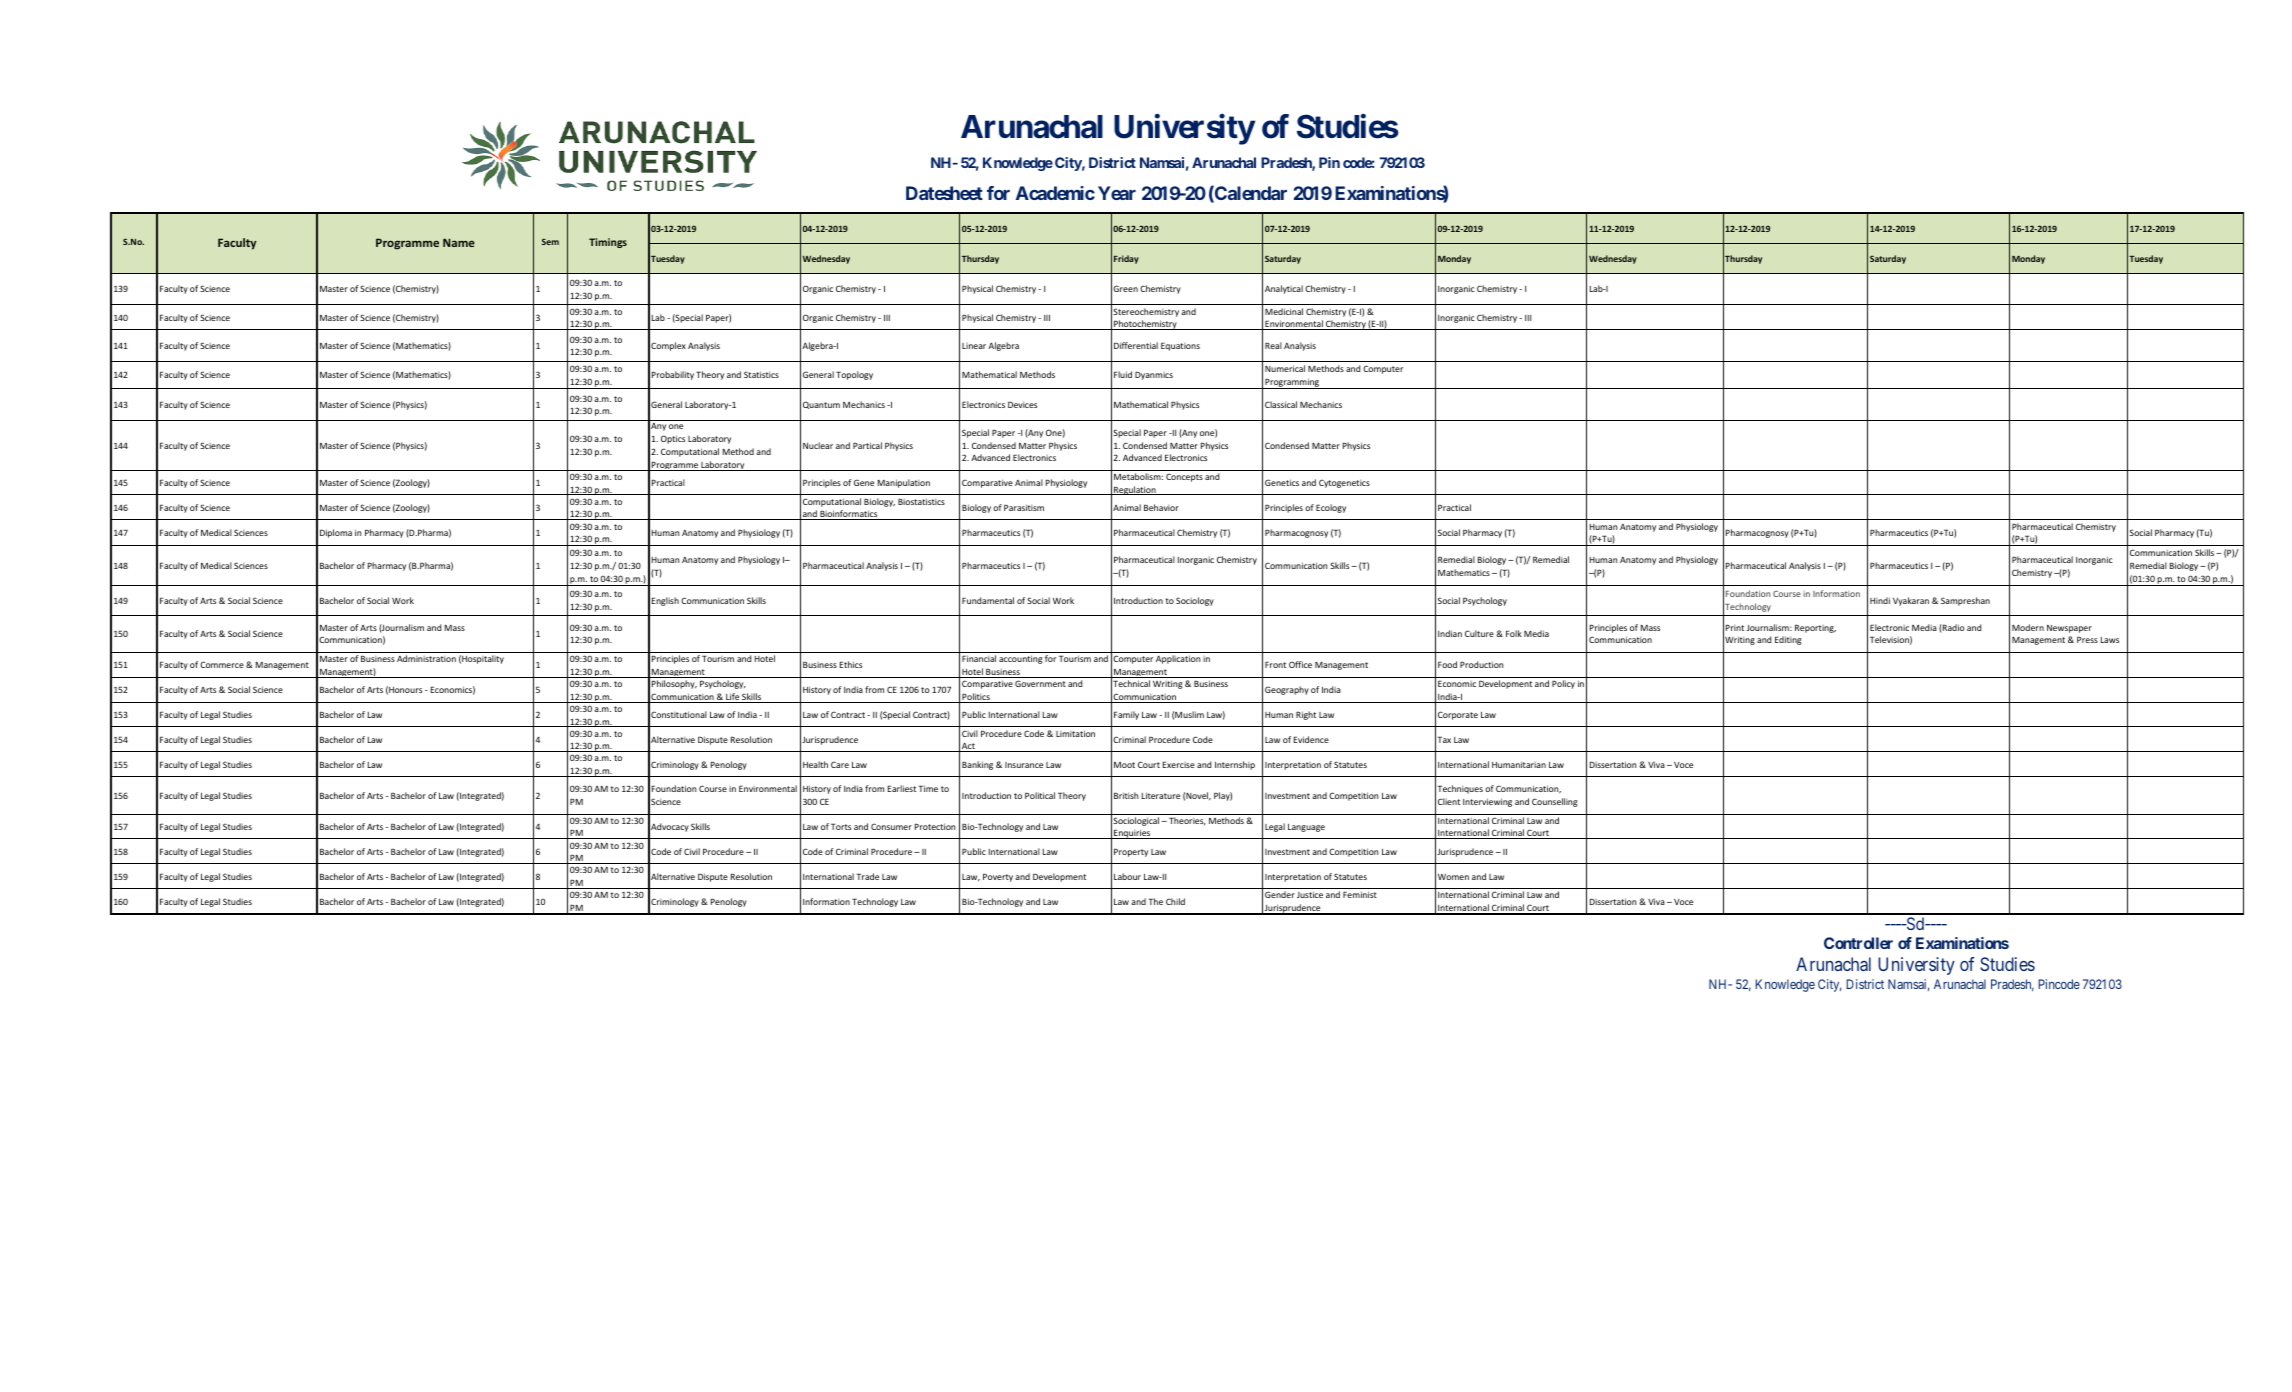 Image resolution: width=2292 pixels, height=1392 pixels. I want to click on Optics, so click(673, 439).
